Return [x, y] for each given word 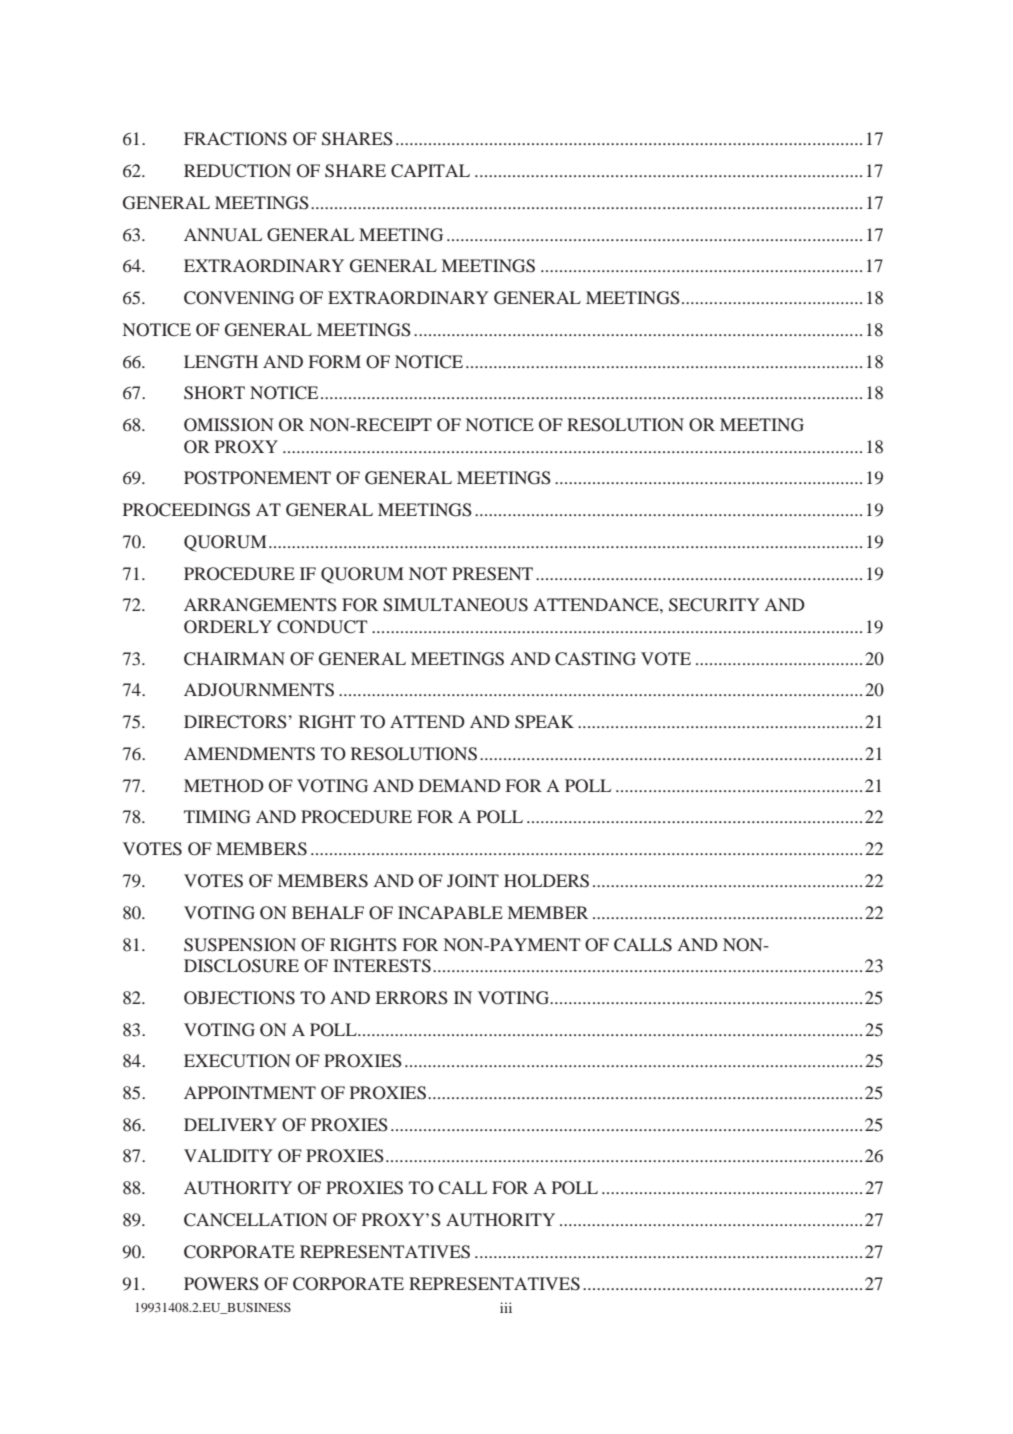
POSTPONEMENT [257, 478]
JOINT [473, 881]
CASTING [595, 659]
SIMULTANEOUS [455, 605]
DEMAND [460, 785]
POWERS [221, 1284]
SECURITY [714, 605]
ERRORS [411, 998]
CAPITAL [430, 171]
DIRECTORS [236, 722]
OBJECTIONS [239, 998]
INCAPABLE [450, 913]
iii [506, 1307]
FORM [335, 362]
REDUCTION [237, 171]
